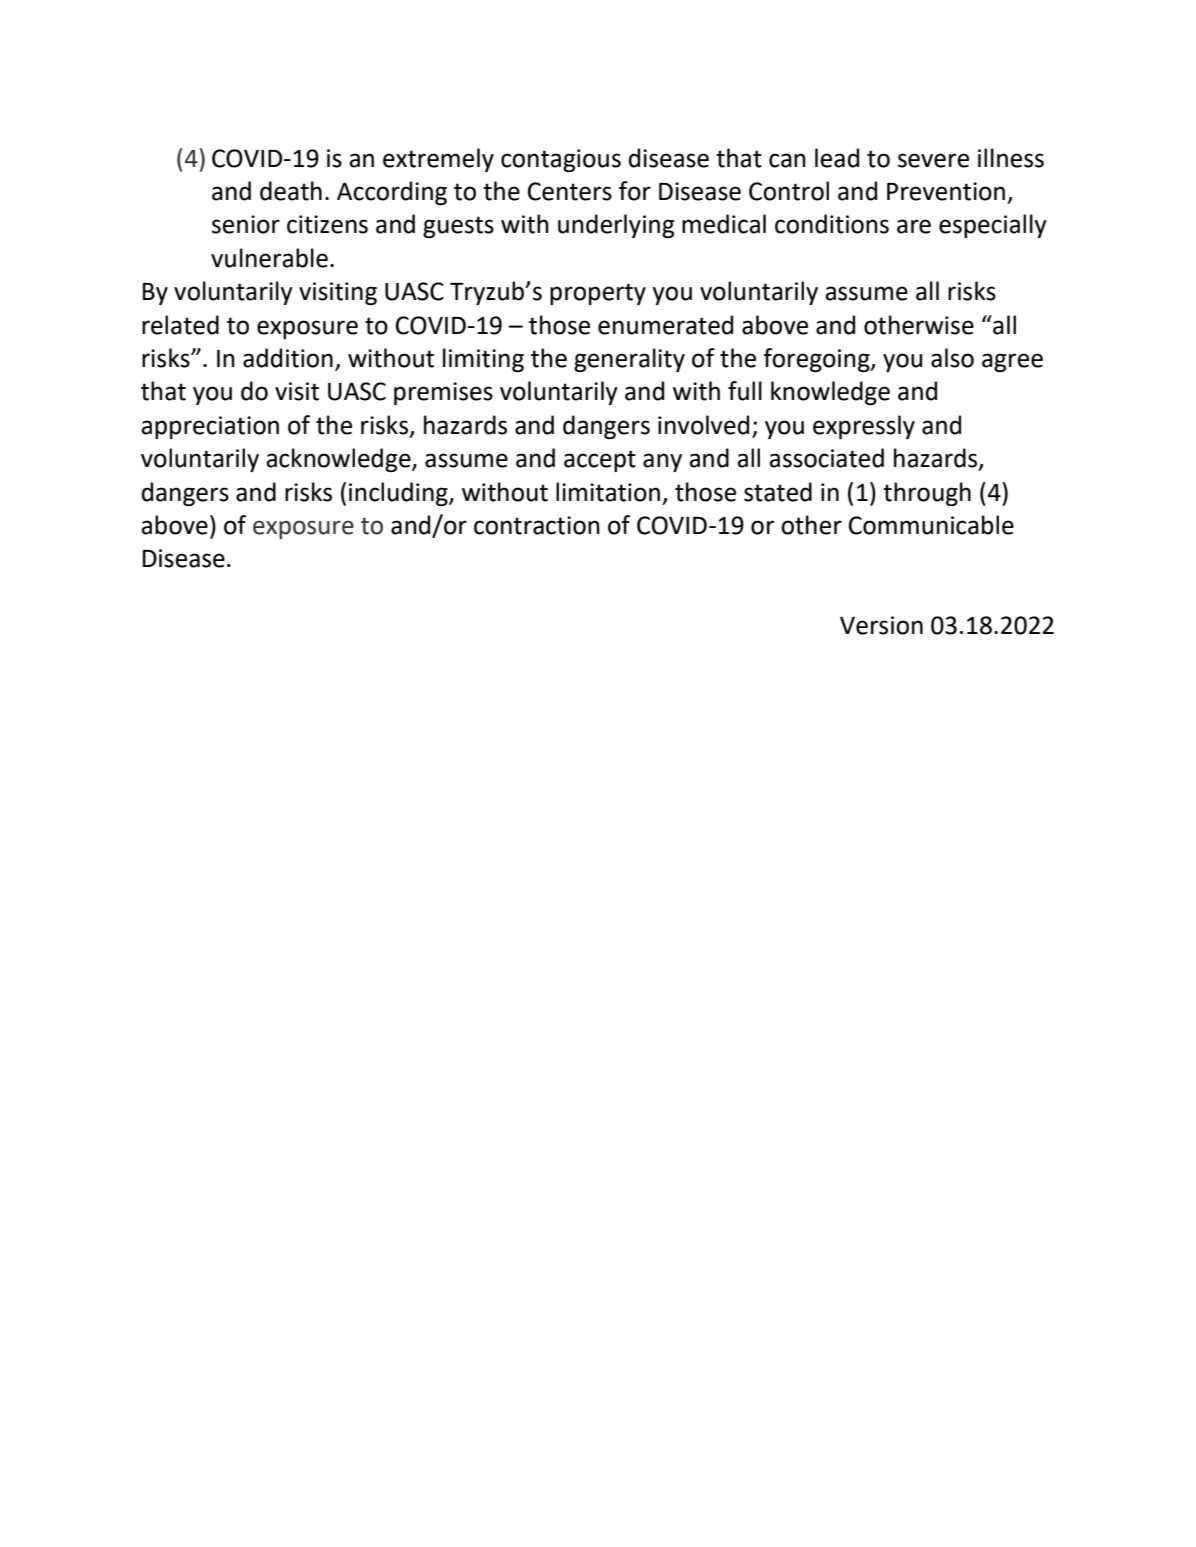  I want to click on death, so click(291, 191).
